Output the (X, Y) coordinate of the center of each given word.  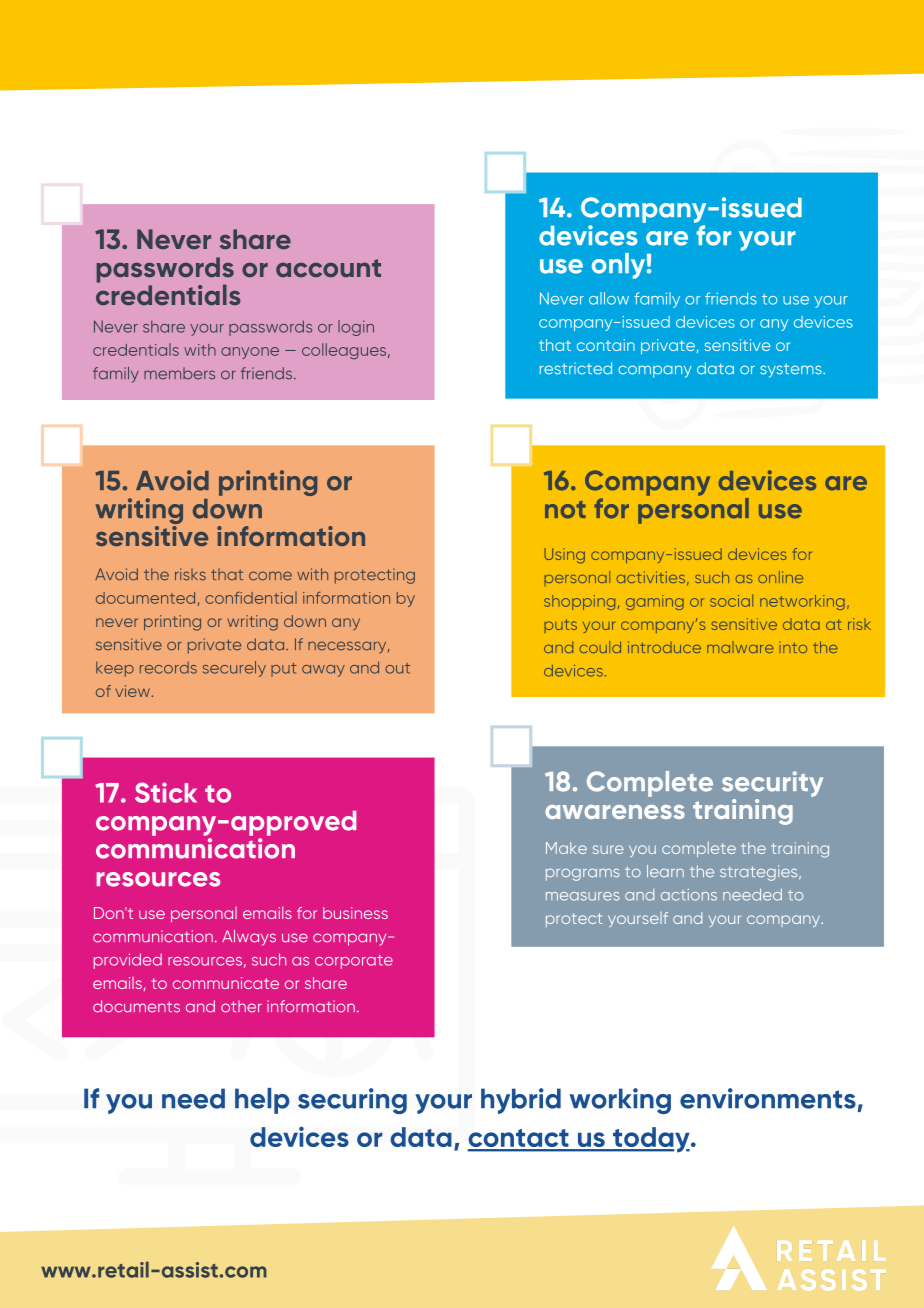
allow (609, 298)
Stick (166, 792)
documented (145, 598)
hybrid (521, 1101)
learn (665, 871)
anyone (250, 353)
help (262, 1101)
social (731, 600)
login (356, 328)
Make (566, 848)
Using (565, 556)
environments (768, 1098)
